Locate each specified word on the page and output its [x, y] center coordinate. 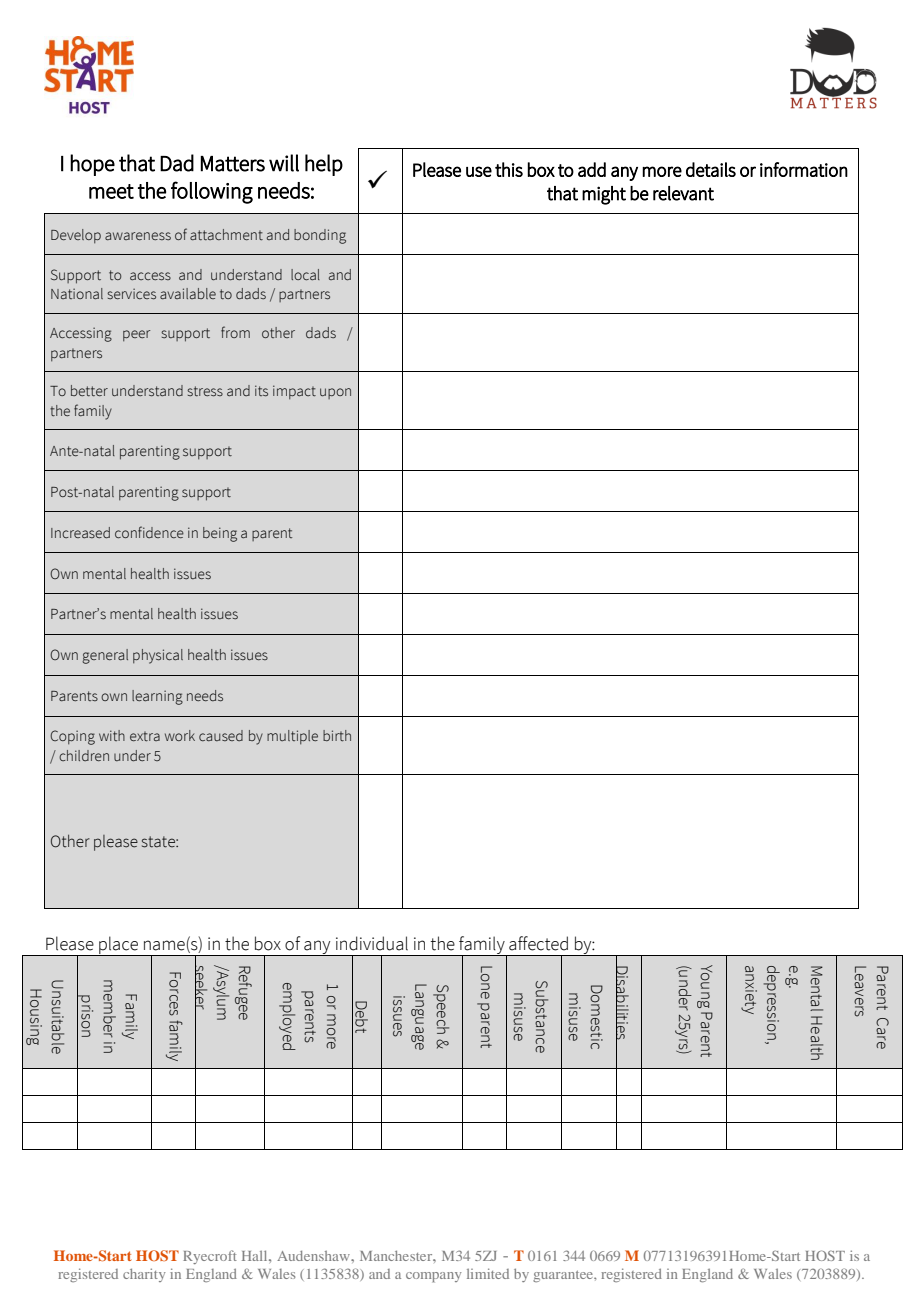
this [509, 169]
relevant [683, 193]
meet [111, 191]
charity [144, 1275]
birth [337, 735]
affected [538, 943]
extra [145, 736]
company [434, 1277]
